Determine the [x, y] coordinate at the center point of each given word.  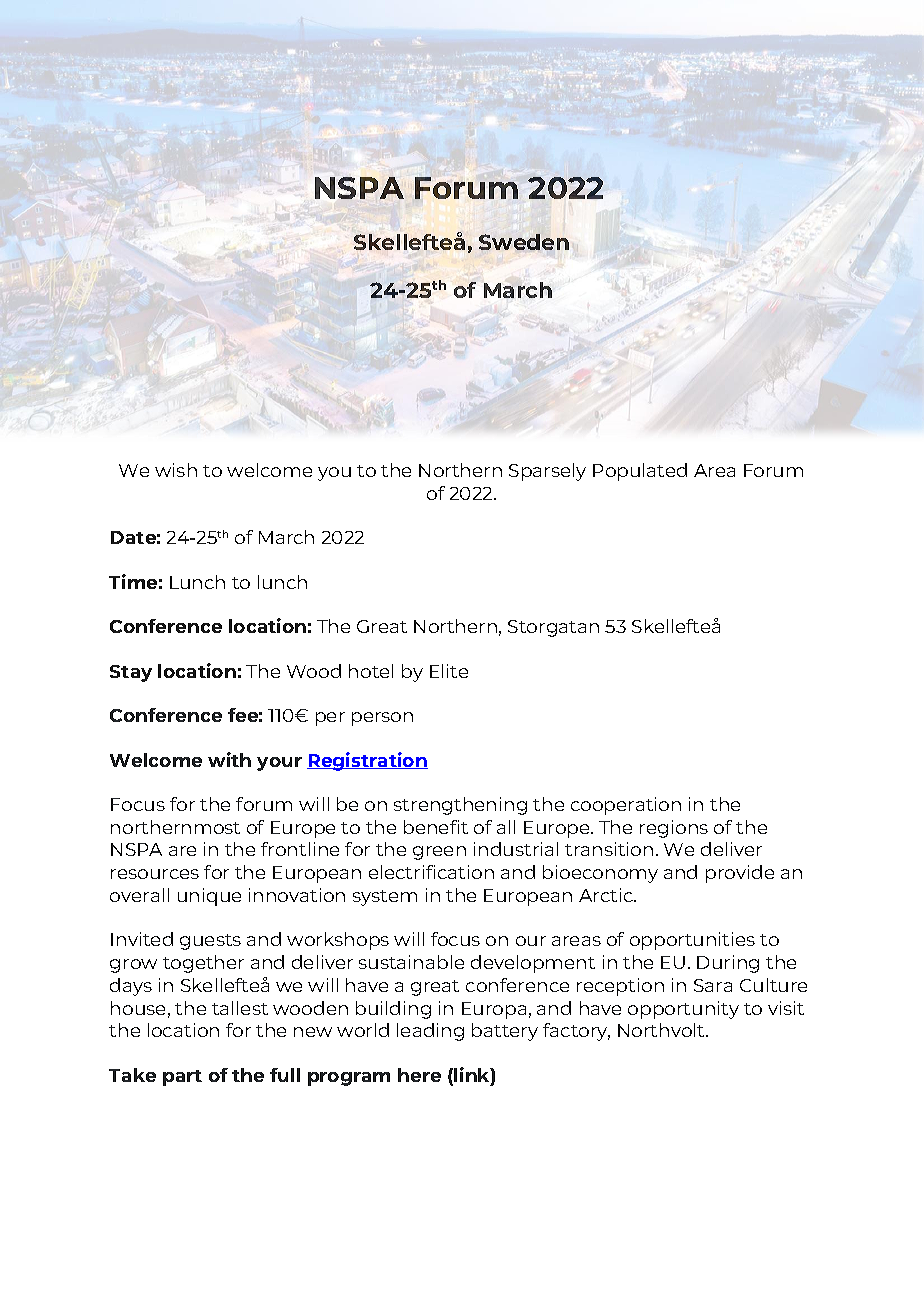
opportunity [683, 1010]
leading [430, 1032]
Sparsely [547, 472]
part [182, 1078]
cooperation [626, 806]
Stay [131, 673]
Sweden [524, 242]
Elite [449, 671]
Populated [640, 472]
